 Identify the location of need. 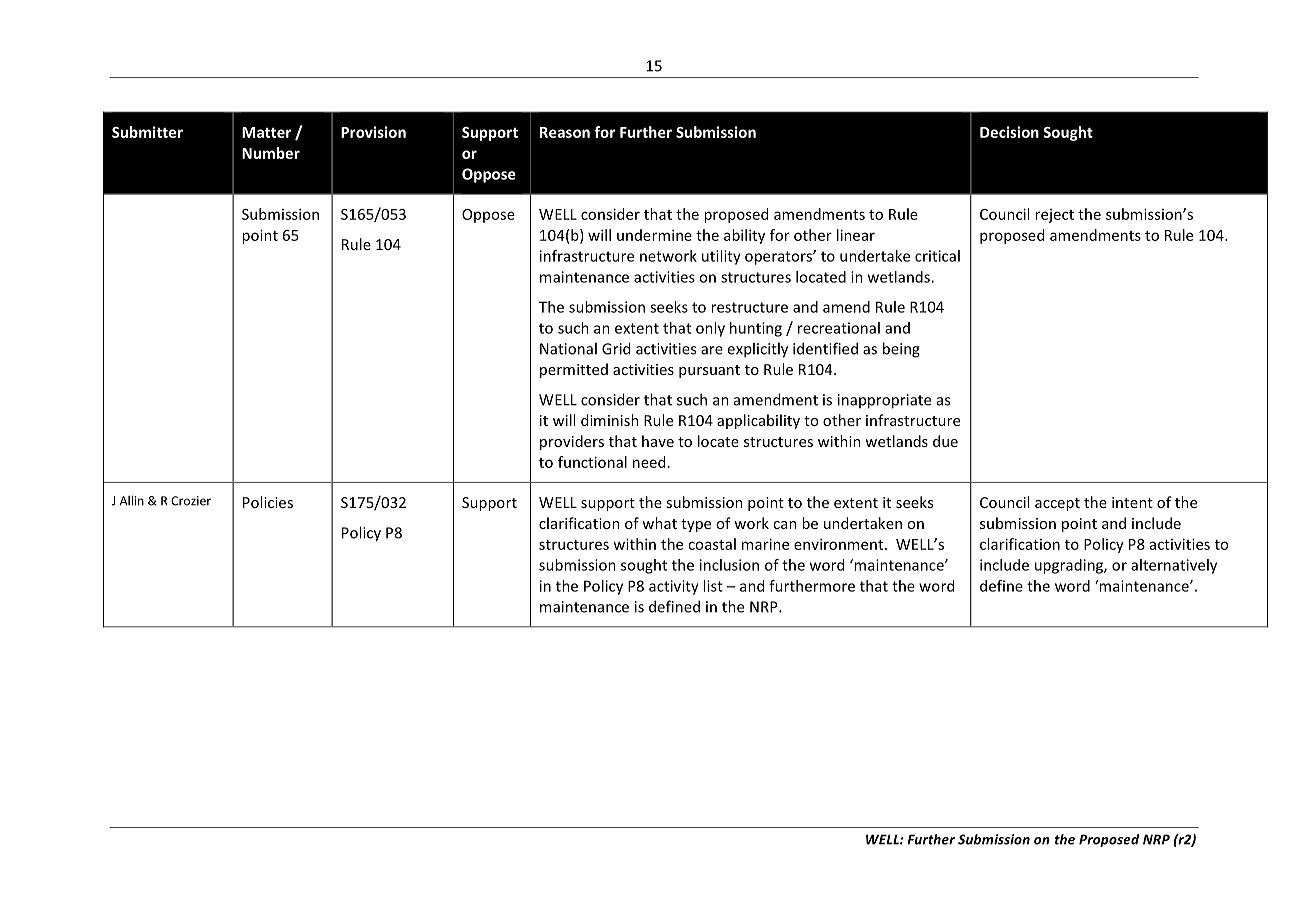
(649, 462).
